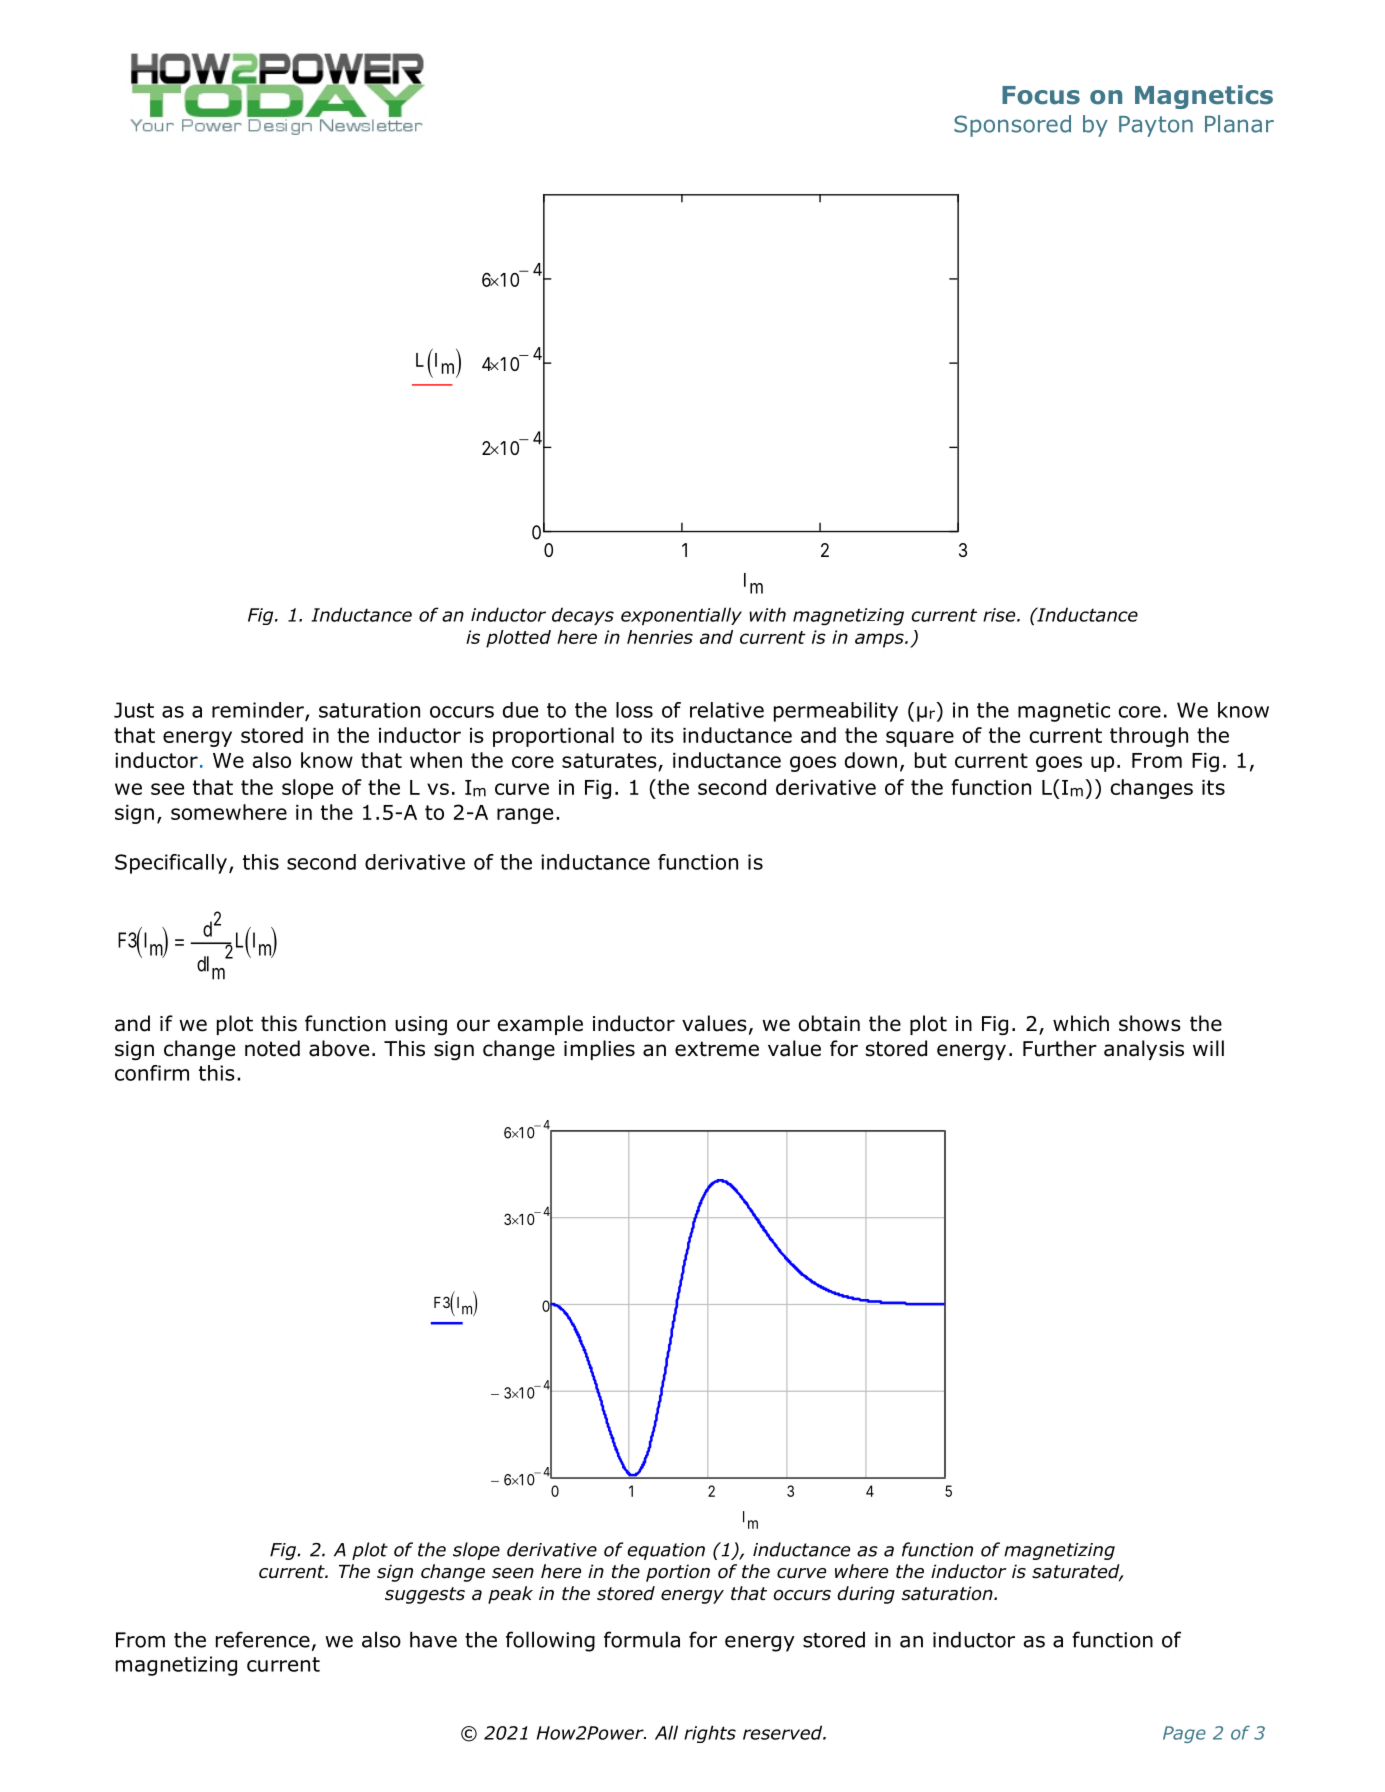 This image has width=1385, height=1792. I want to click on analysis, so click(1144, 1050).
